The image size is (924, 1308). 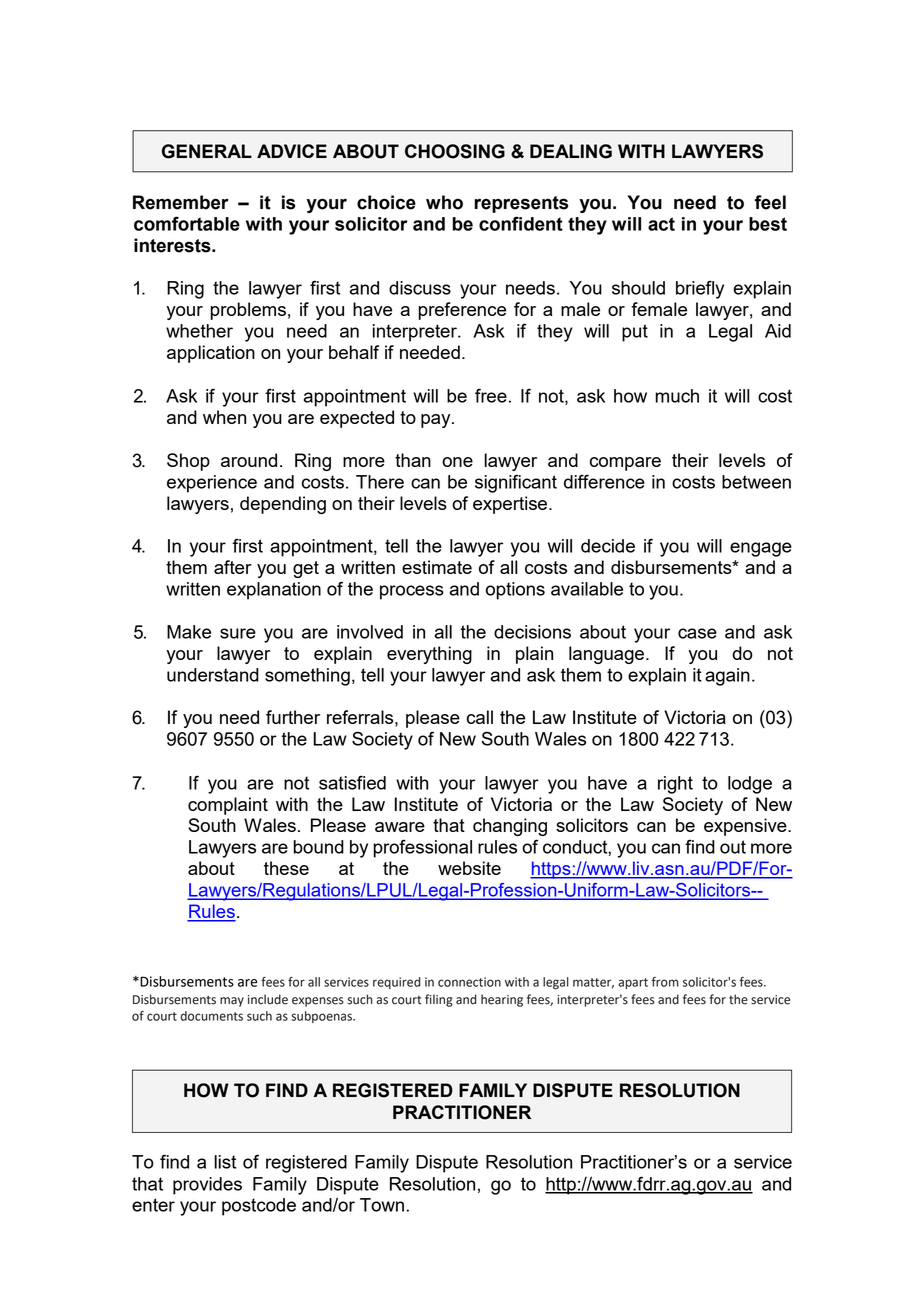 I want to click on who, so click(x=444, y=202).
